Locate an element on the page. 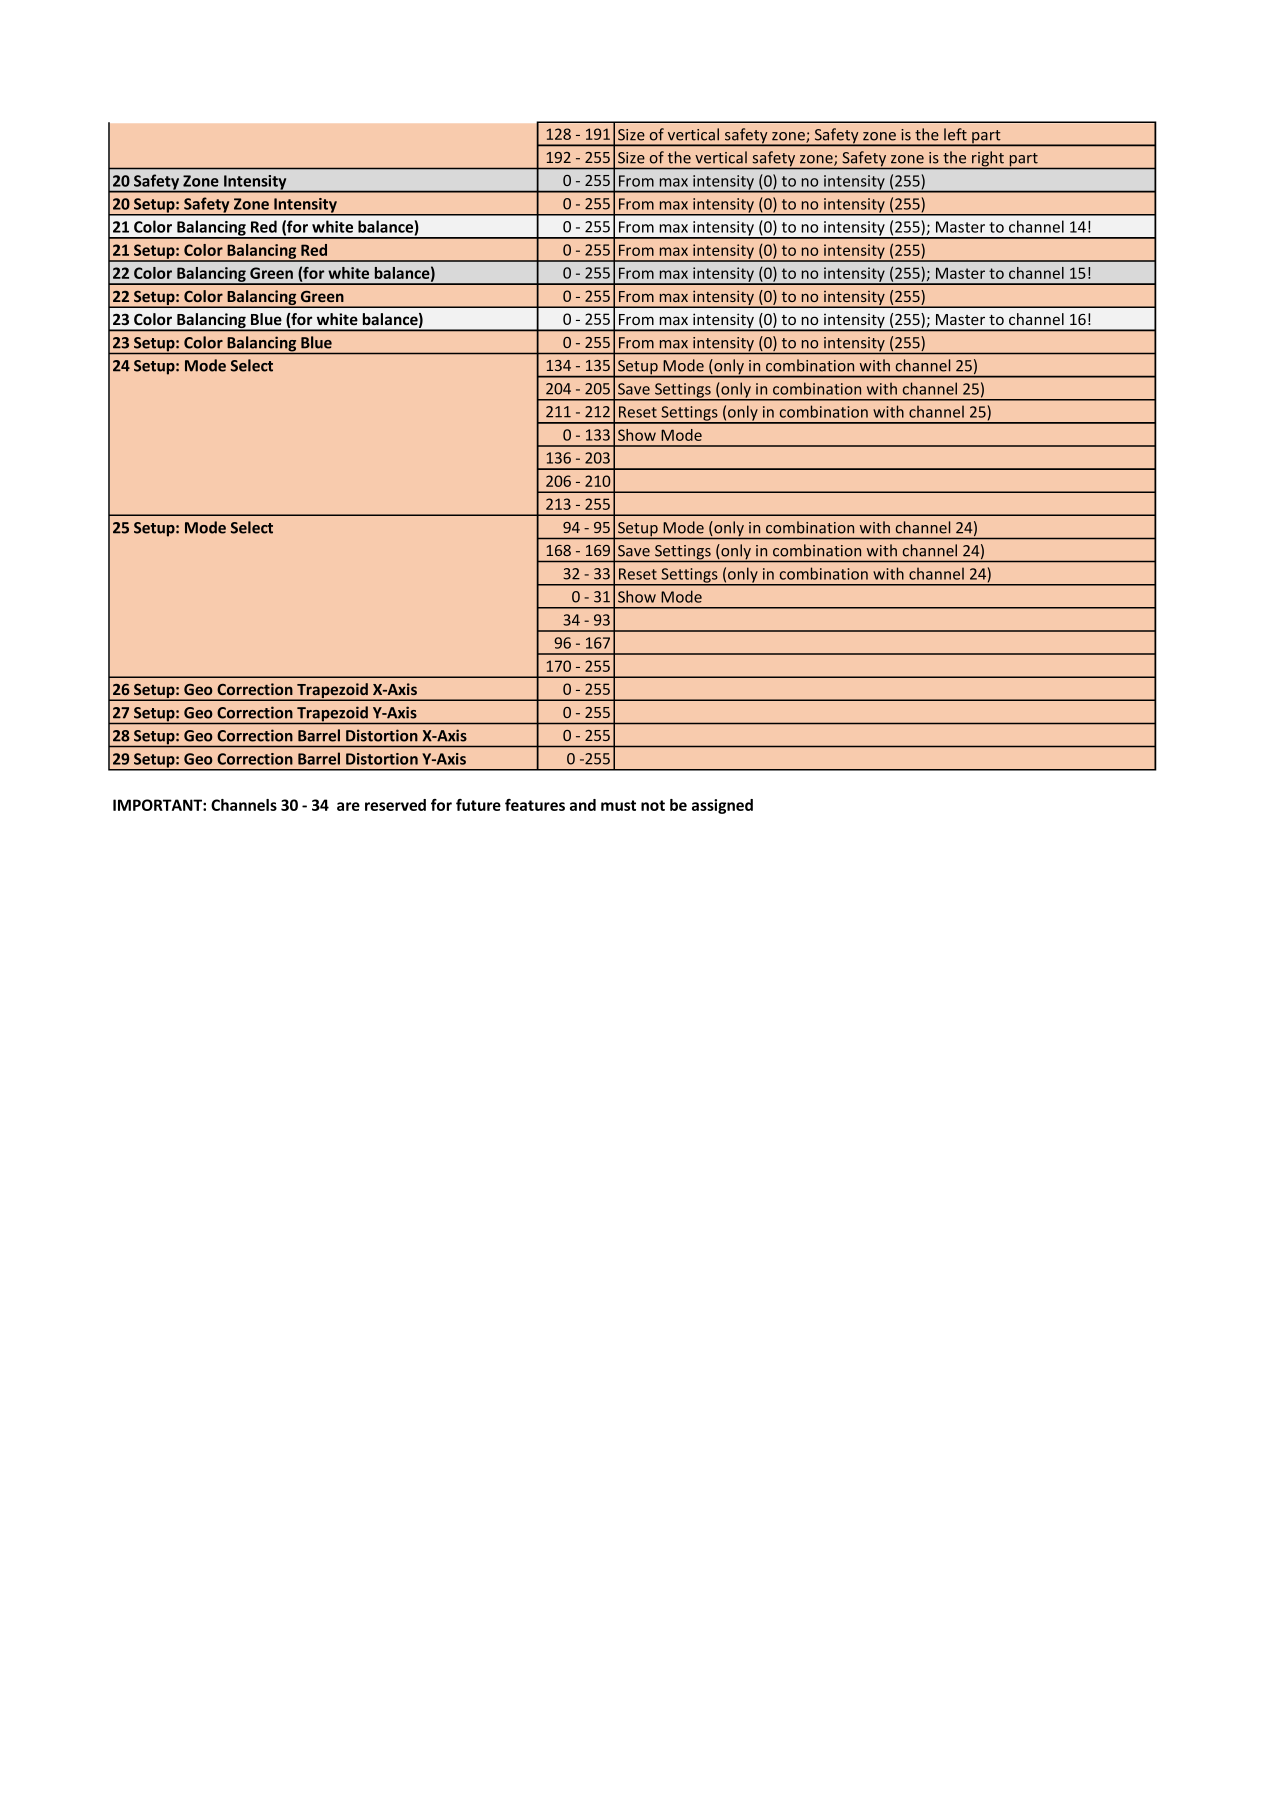 The image size is (1274, 1802). are is located at coordinates (348, 806).
